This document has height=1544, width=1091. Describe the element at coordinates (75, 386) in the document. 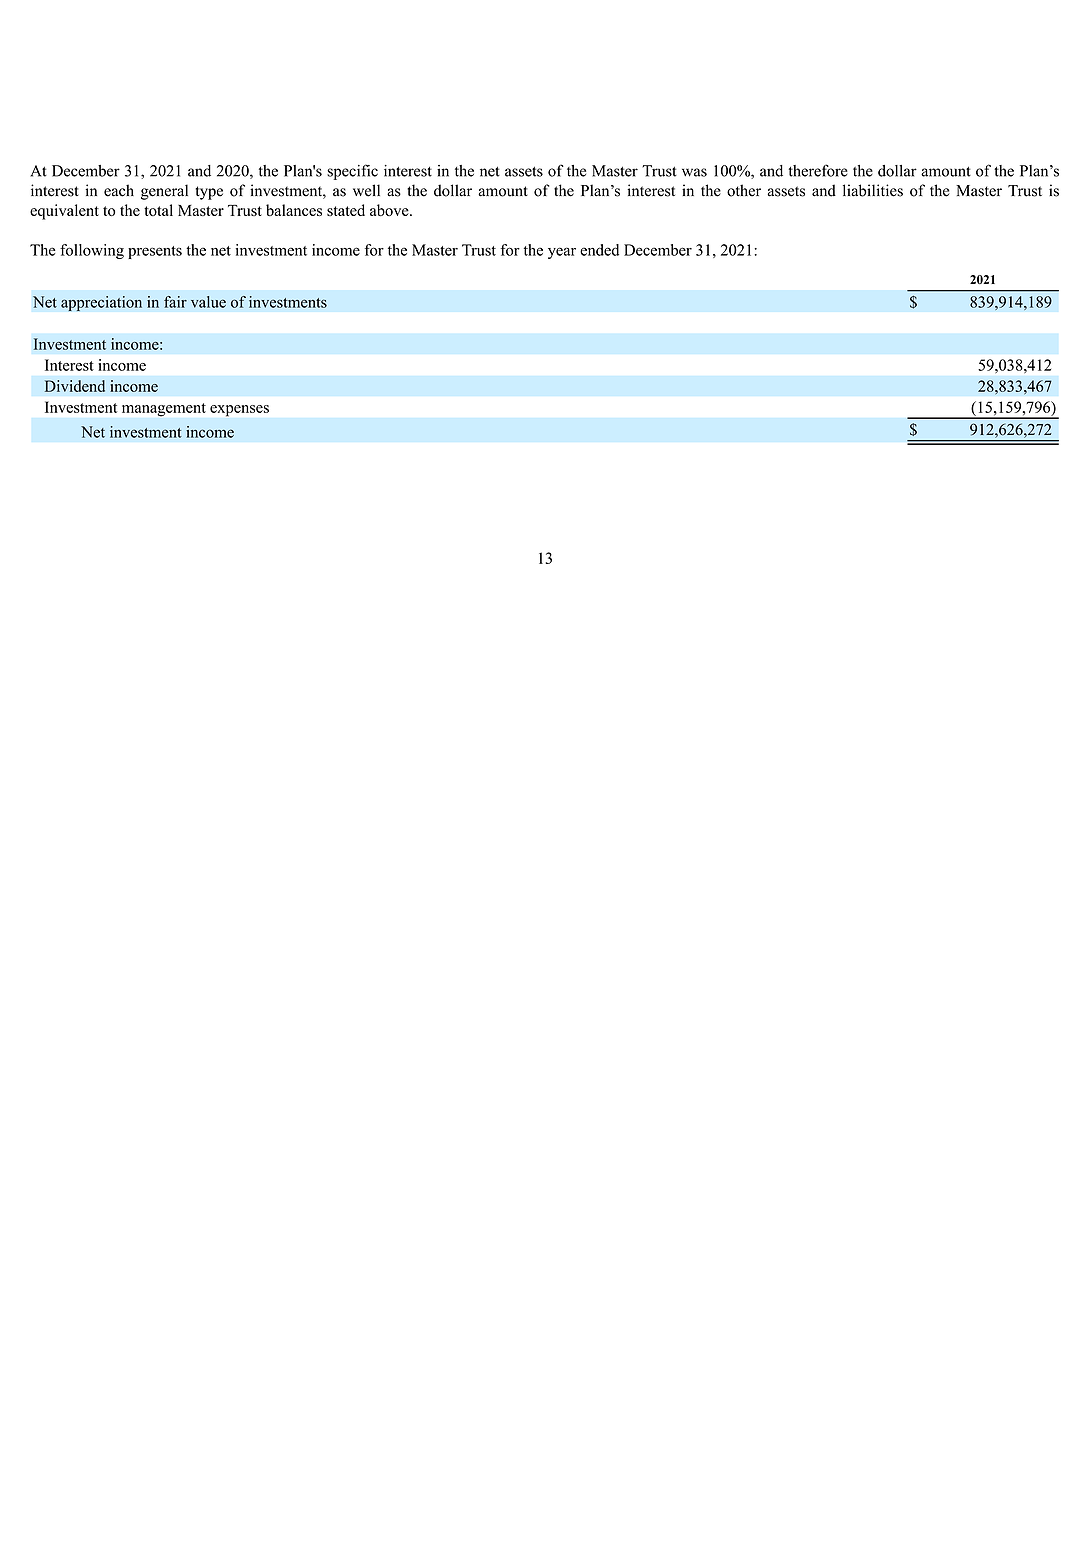

I see `Dividend` at that location.
